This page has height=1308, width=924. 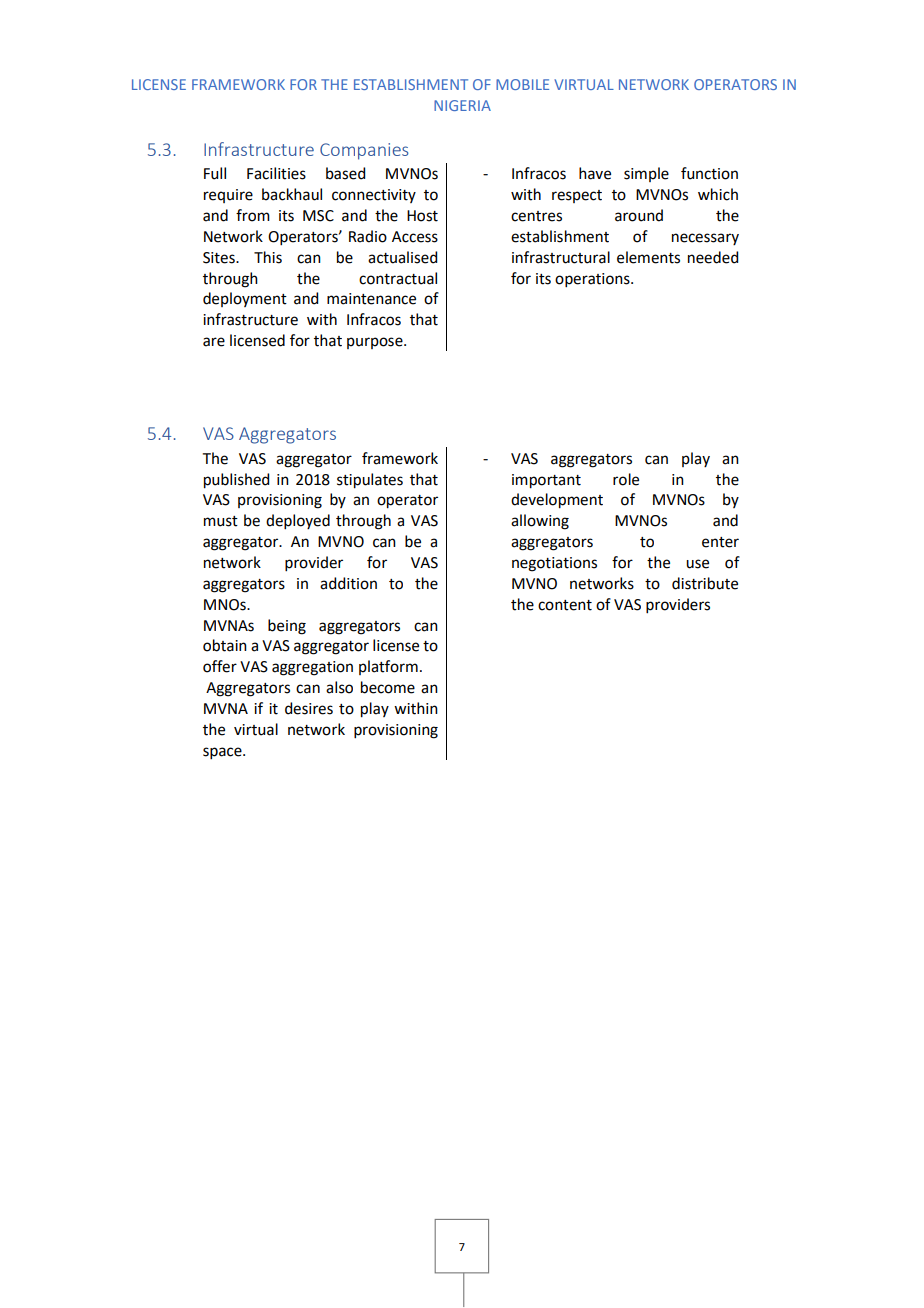 I want to click on from, so click(x=253, y=215).
